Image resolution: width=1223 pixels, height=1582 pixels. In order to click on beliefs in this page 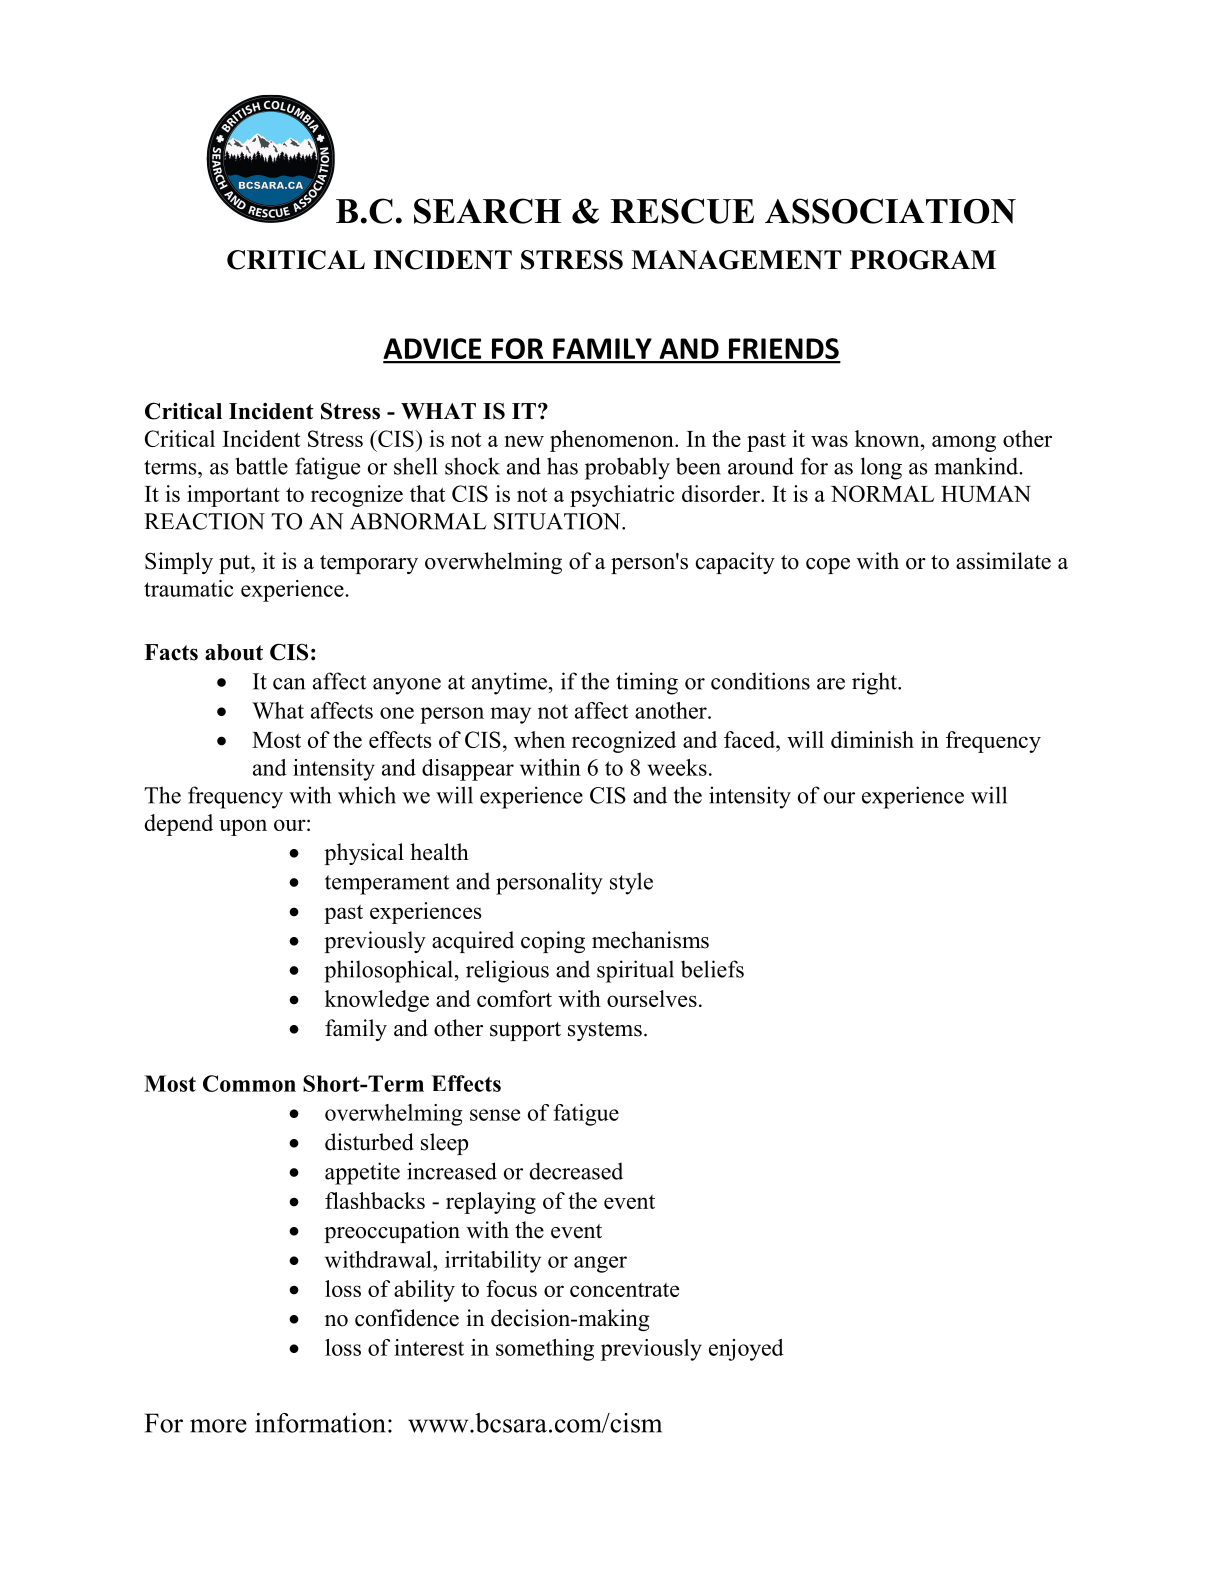, I will do `click(712, 969)`.
